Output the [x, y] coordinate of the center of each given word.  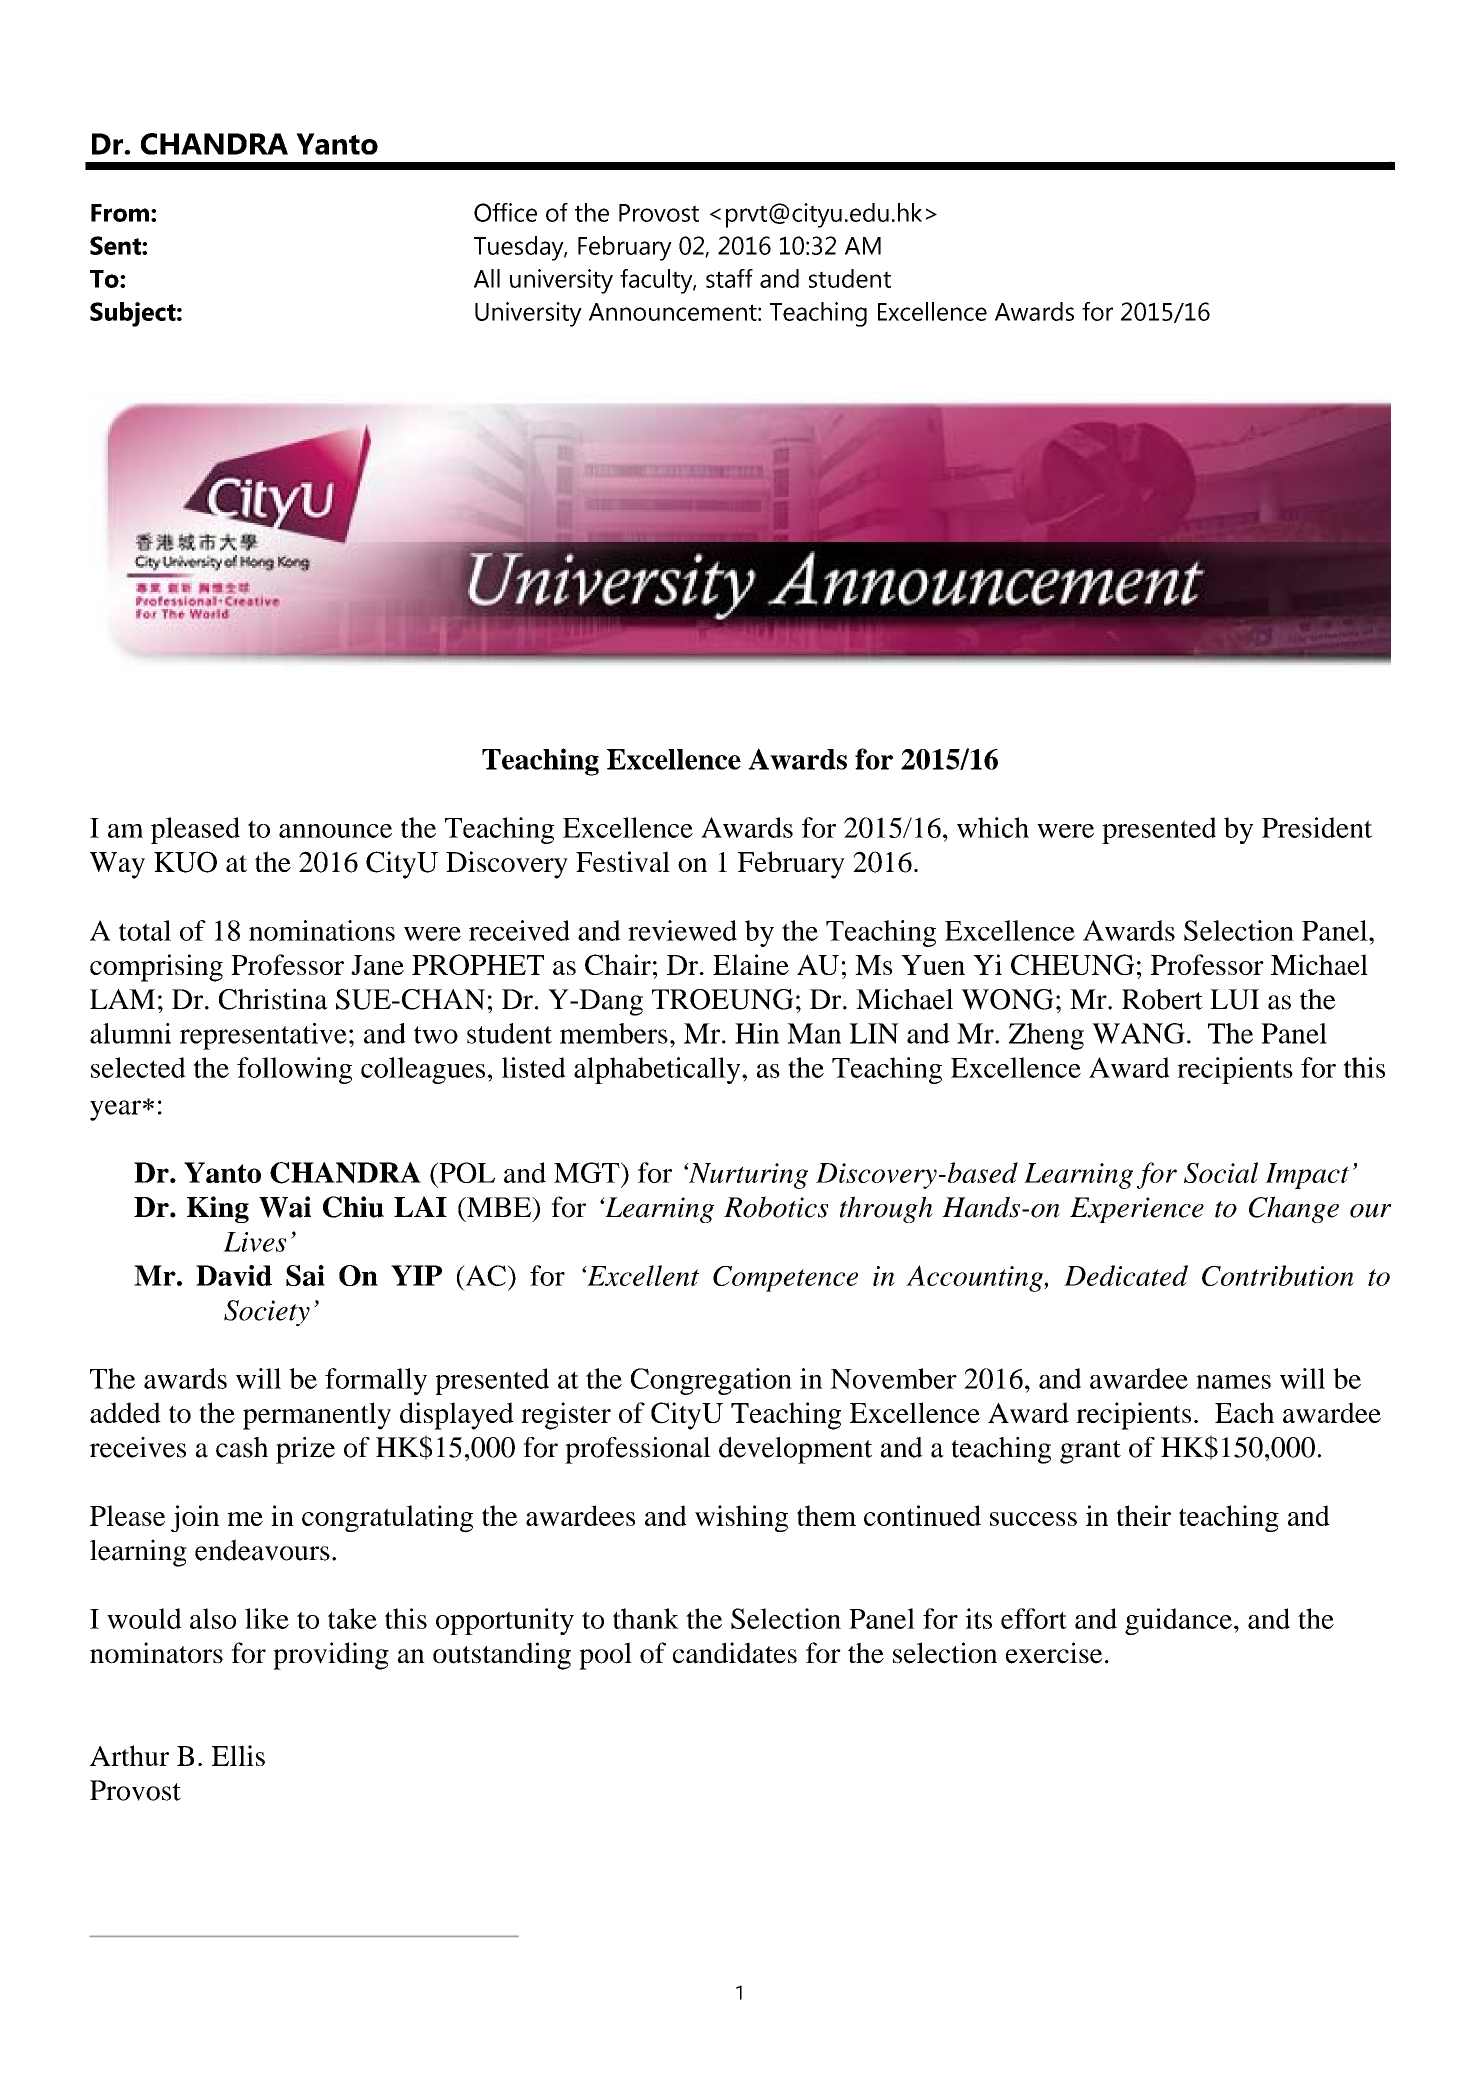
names [1233, 1382]
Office [505, 212]
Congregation [711, 1381]
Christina [273, 999]
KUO [185, 862]
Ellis [238, 1755]
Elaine [751, 964]
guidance [1178, 1621]
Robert [1162, 999]
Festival [623, 861]
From [120, 213]
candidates [735, 1653]
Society [267, 1313]
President [1317, 827]
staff [729, 278]
